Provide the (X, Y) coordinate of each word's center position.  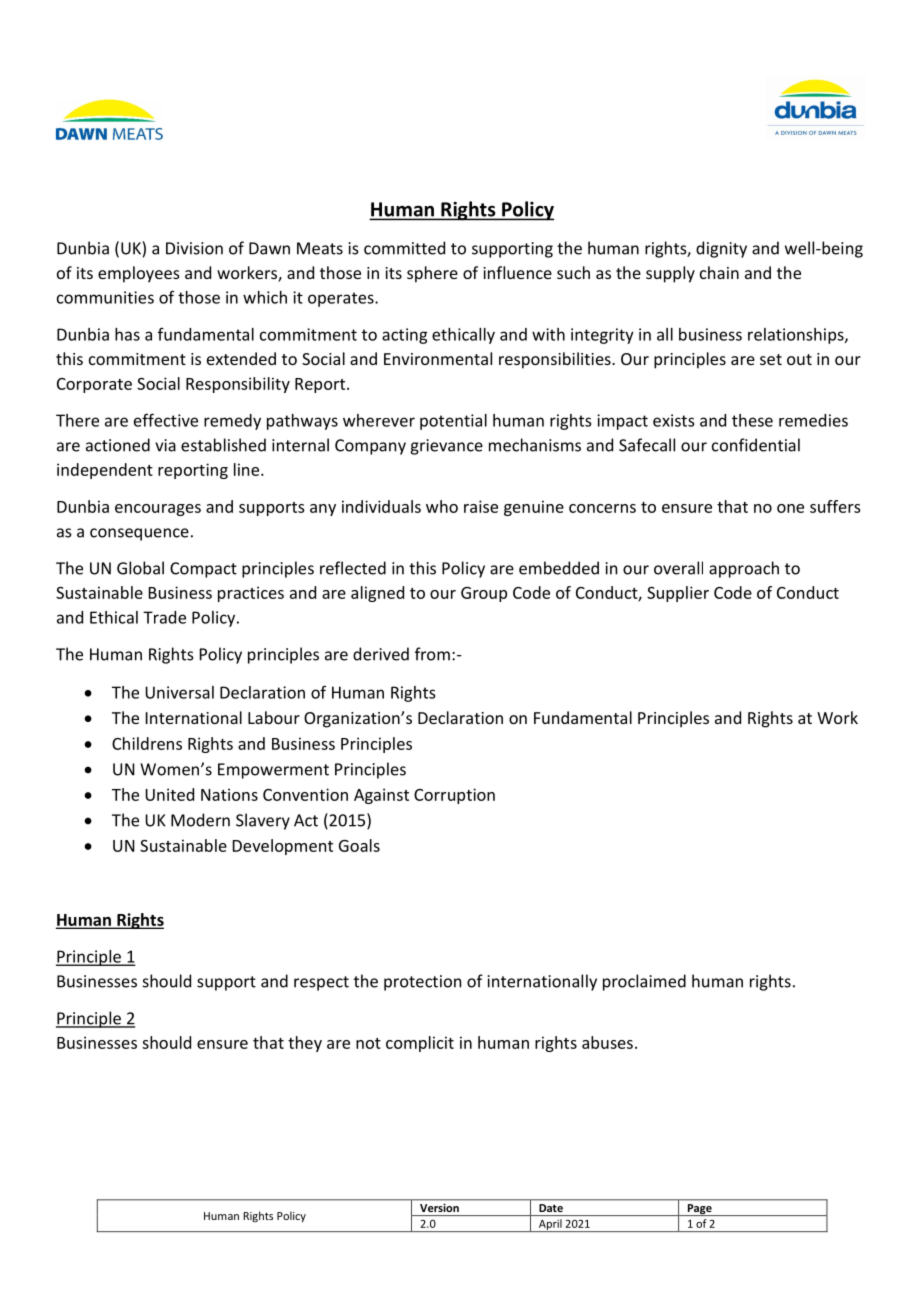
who (442, 506)
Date (551, 1208)
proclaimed (644, 982)
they (305, 1044)
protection (422, 983)
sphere (432, 274)
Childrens (147, 743)
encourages (158, 510)
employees (139, 274)
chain (719, 272)
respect (321, 983)
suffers (835, 506)
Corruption (454, 796)
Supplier (678, 594)
